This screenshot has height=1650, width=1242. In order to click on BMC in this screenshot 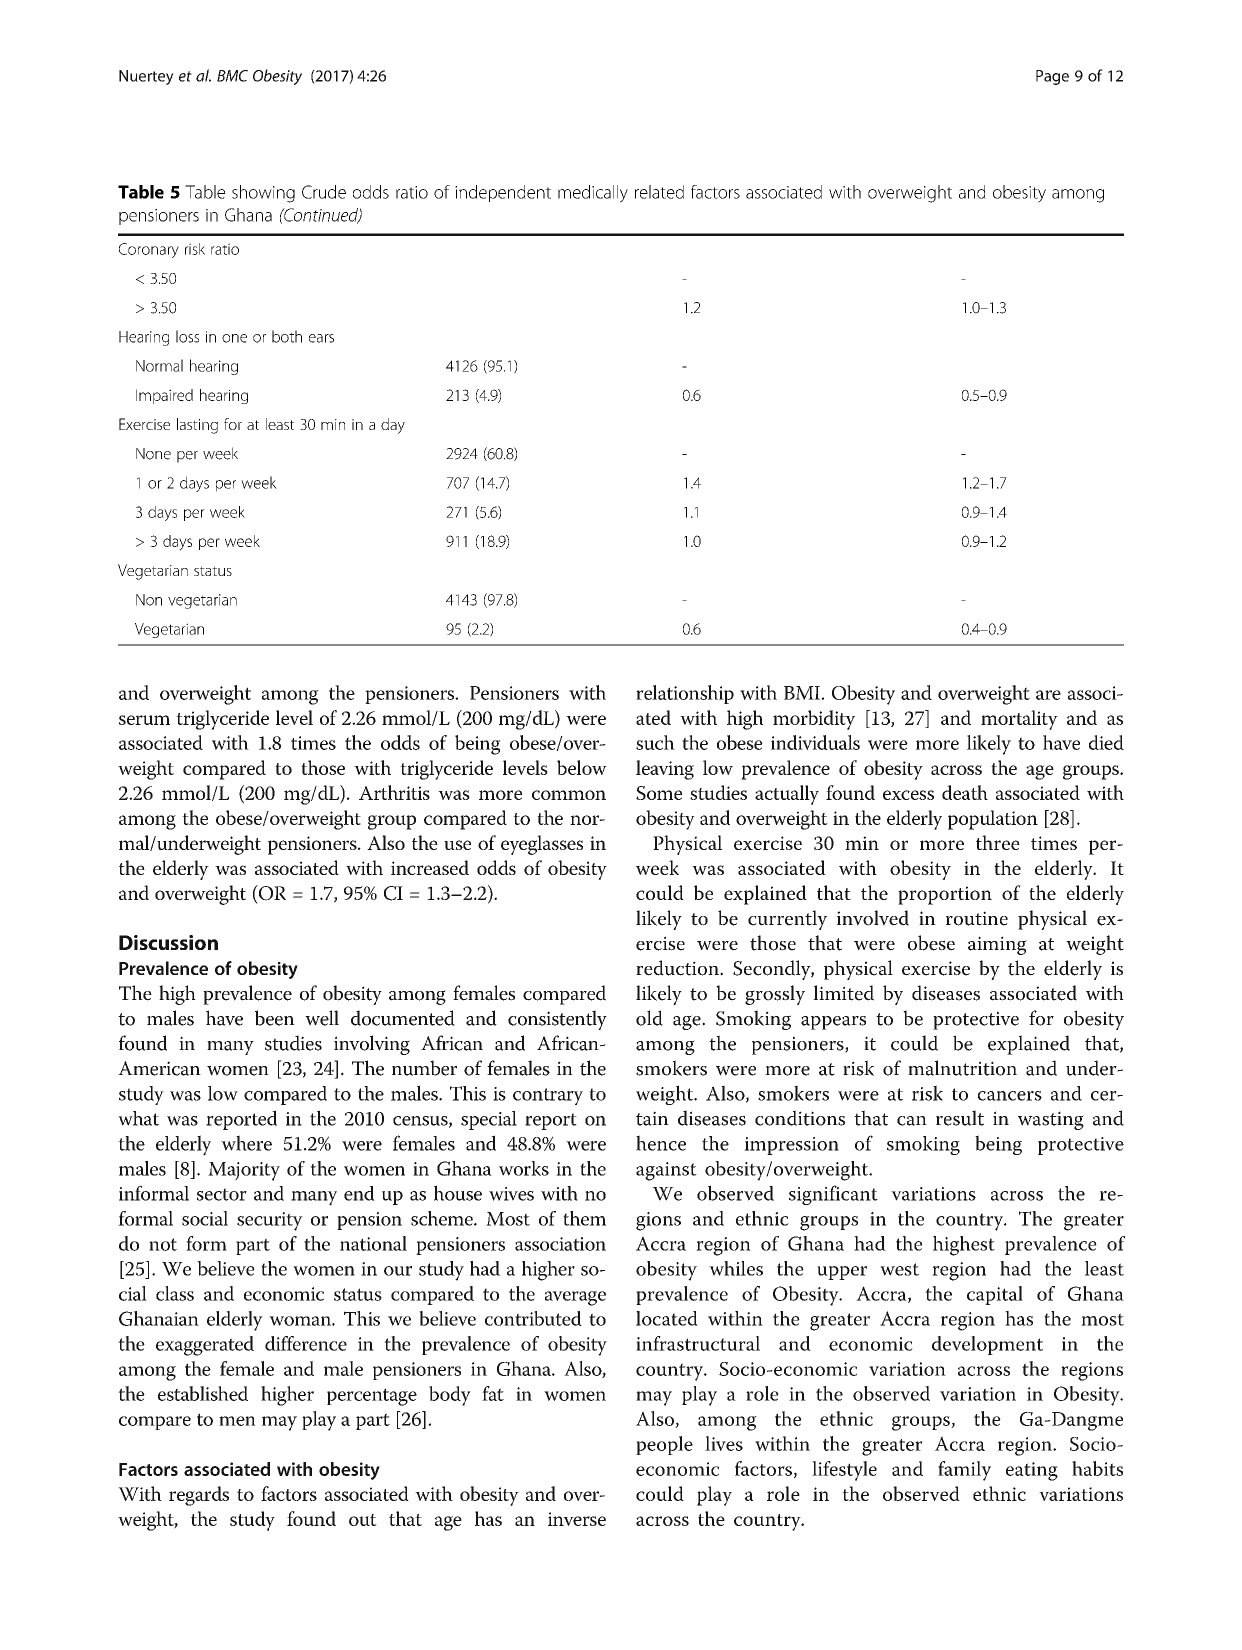, I will do `click(232, 76)`.
